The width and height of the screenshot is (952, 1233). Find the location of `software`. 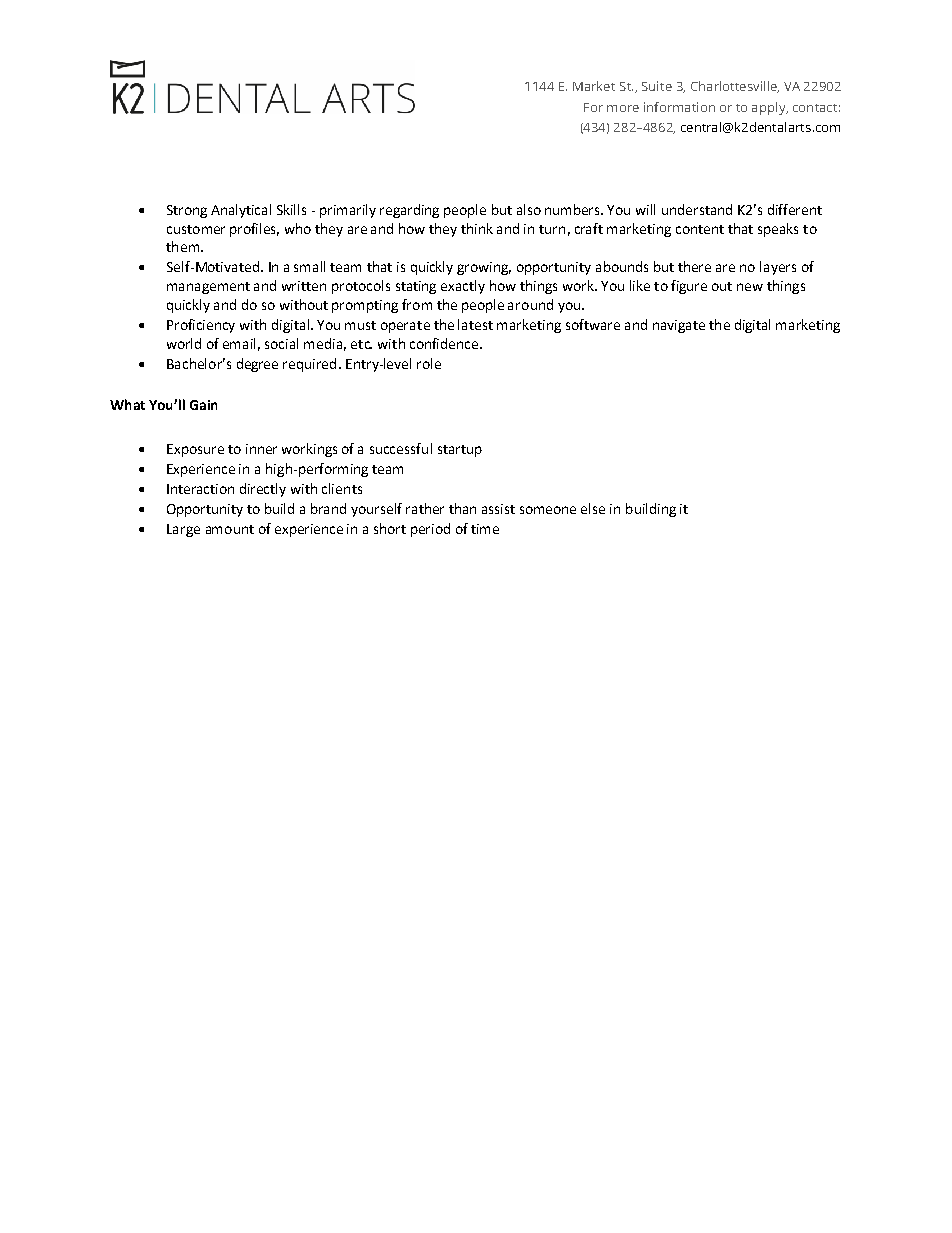

software is located at coordinates (593, 324).
